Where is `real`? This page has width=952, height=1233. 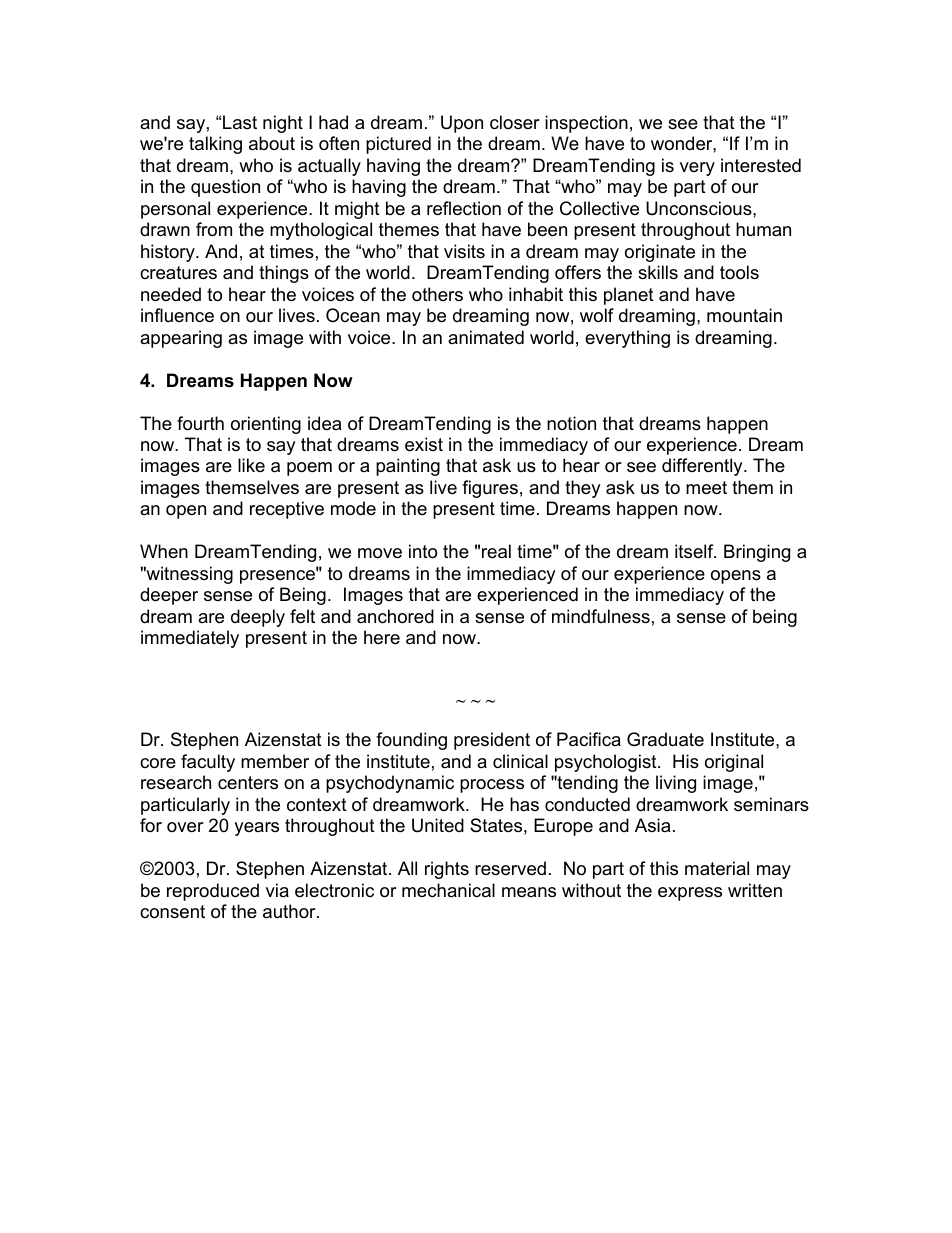 real is located at coordinates (496, 551).
